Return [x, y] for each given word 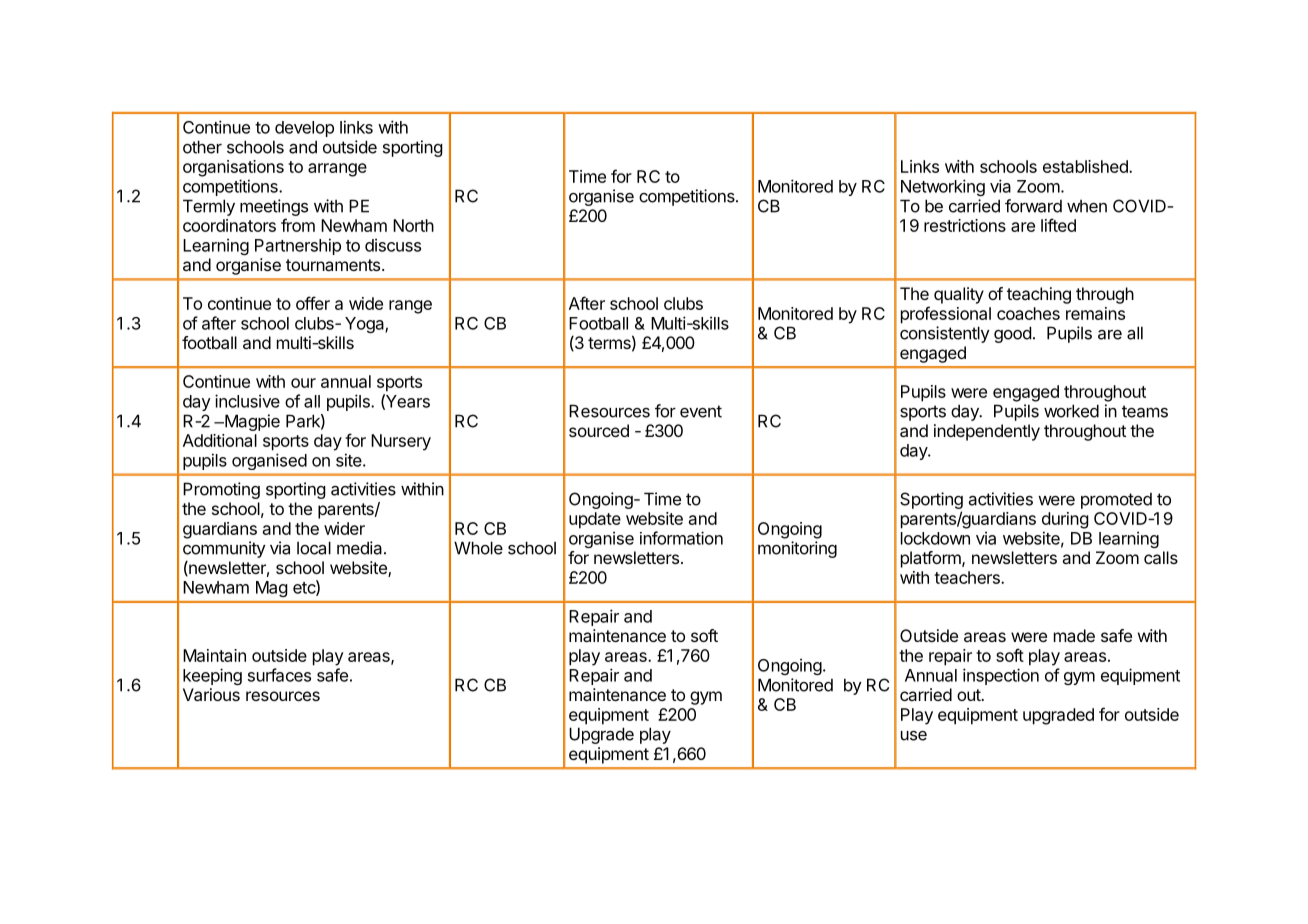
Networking [943, 187]
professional [946, 315]
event [701, 411]
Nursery [401, 442]
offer [313, 303]
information [681, 538]
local [314, 548]
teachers [968, 577]
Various [211, 694]
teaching [1039, 295]
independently [987, 432]
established [1086, 166]
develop [304, 129]
